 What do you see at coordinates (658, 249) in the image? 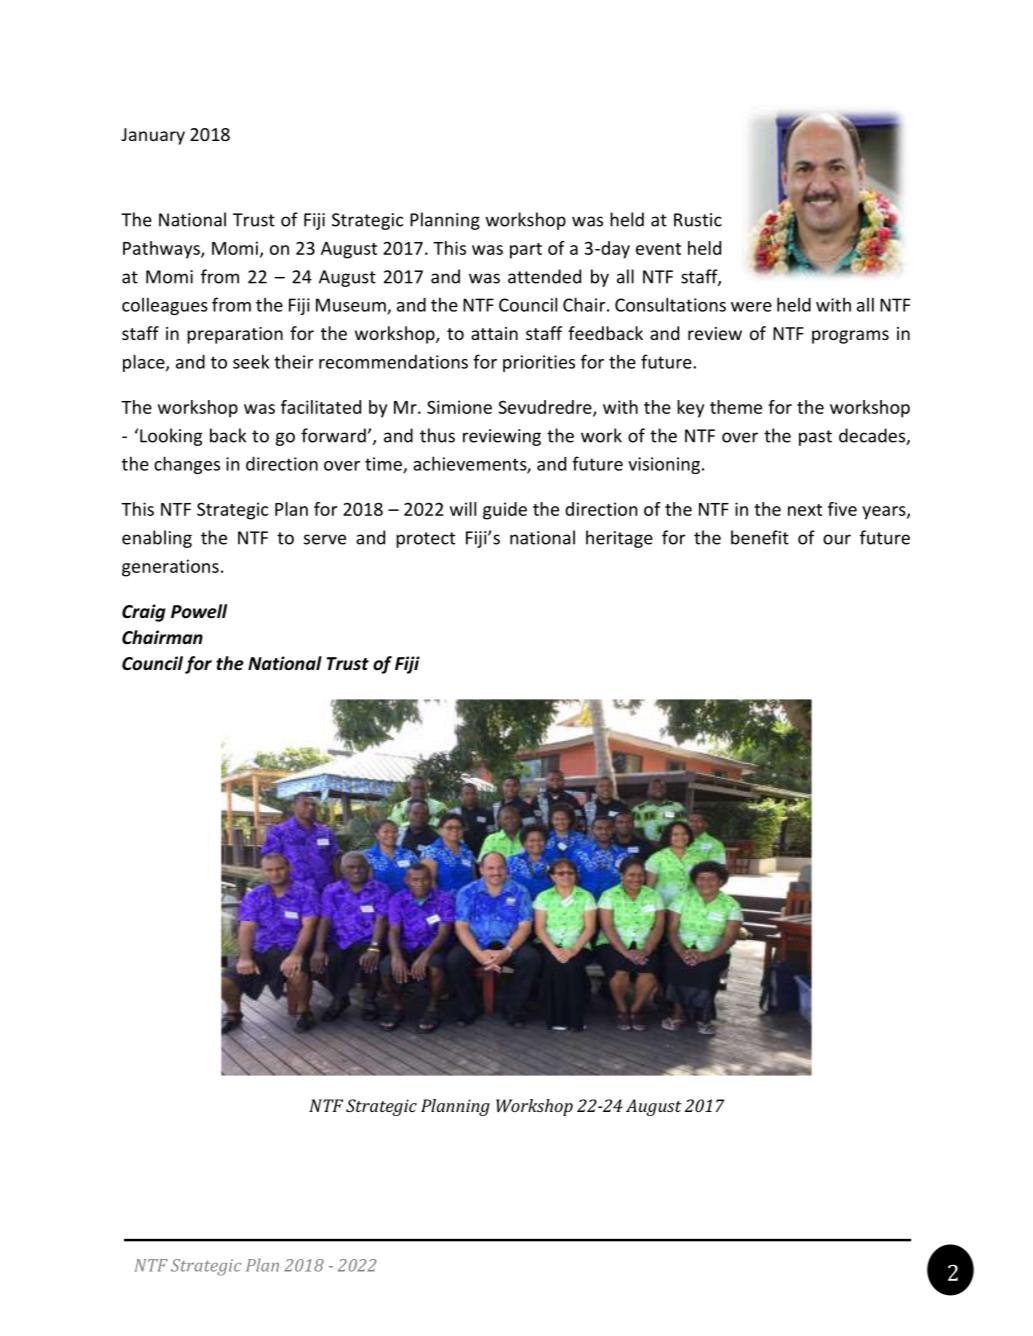
I see `event` at bounding box center [658, 249].
